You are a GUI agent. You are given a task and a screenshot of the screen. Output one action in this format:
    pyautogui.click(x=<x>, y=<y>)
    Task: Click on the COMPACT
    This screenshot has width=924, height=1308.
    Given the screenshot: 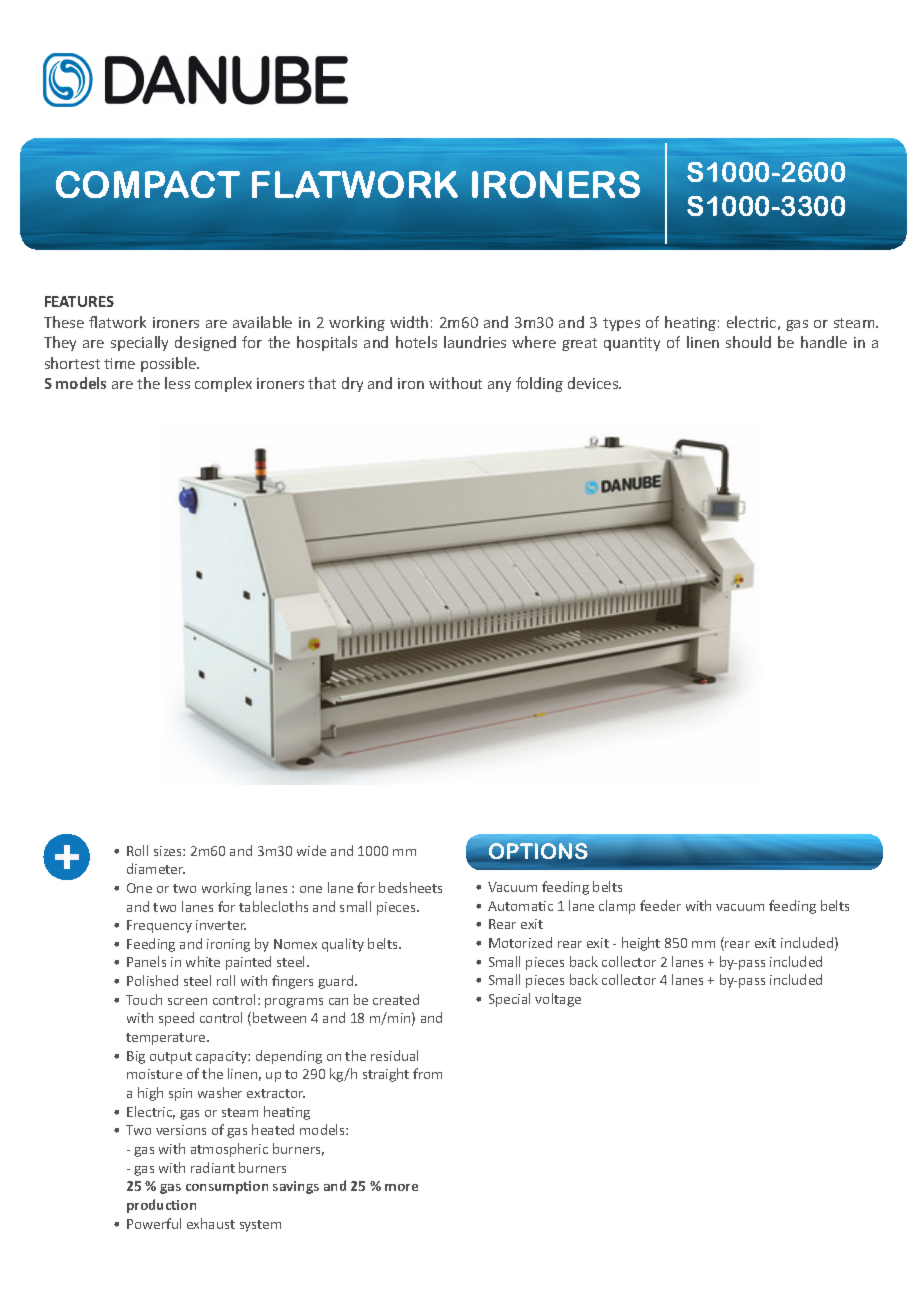 What is the action you would take?
    pyautogui.click(x=148, y=184)
